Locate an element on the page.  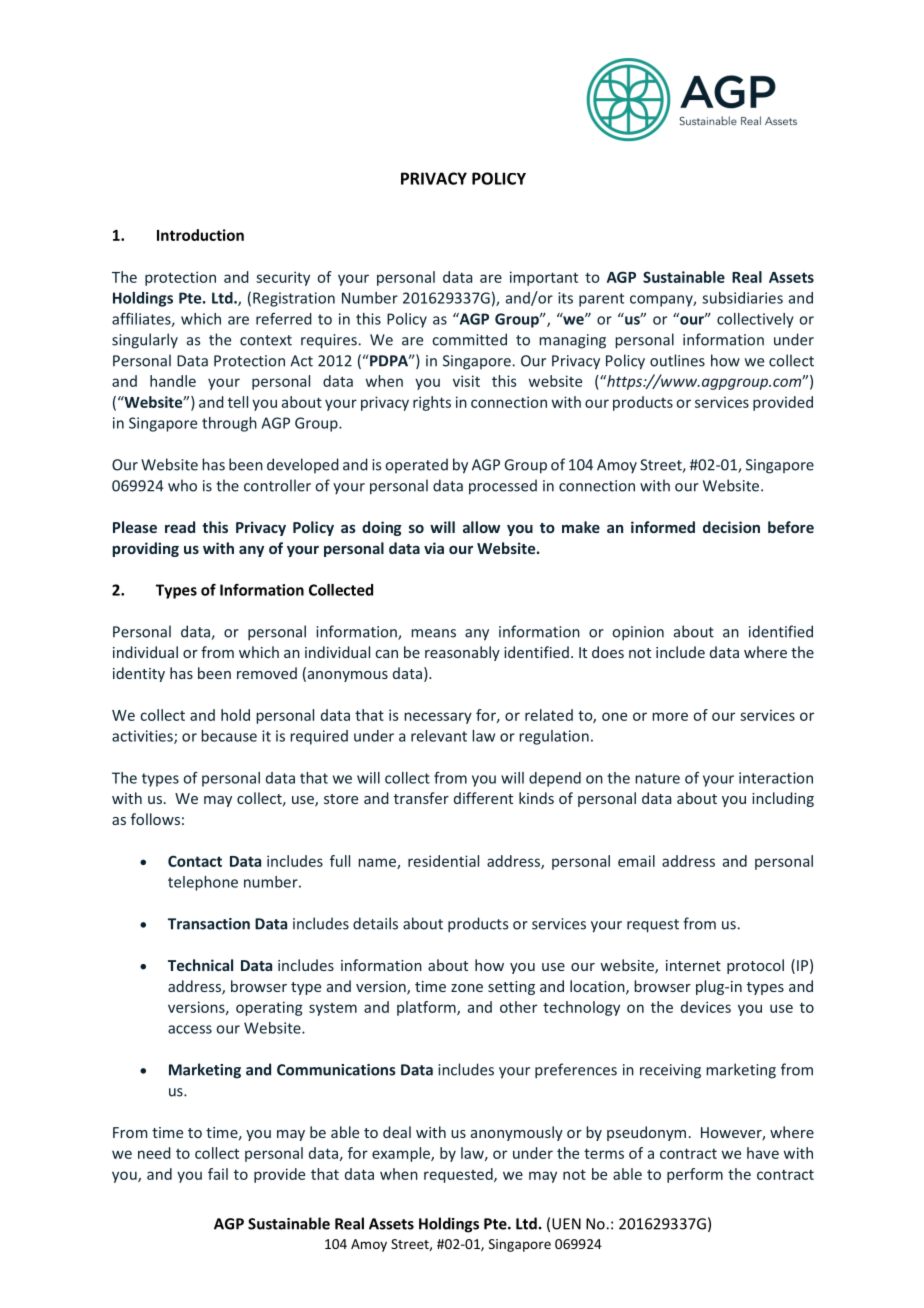
email is located at coordinates (636, 861).
